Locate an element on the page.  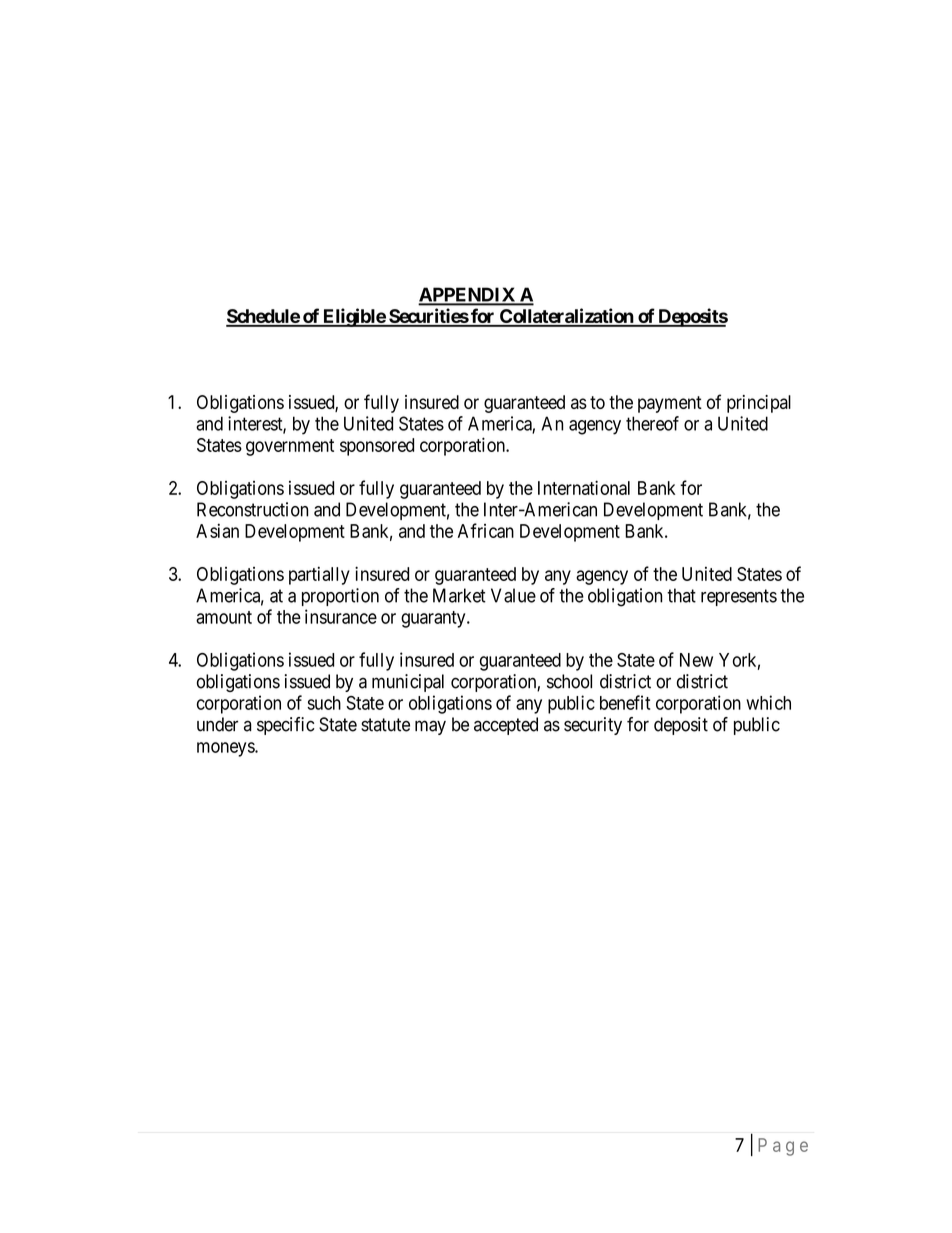
security is located at coordinates (593, 726).
